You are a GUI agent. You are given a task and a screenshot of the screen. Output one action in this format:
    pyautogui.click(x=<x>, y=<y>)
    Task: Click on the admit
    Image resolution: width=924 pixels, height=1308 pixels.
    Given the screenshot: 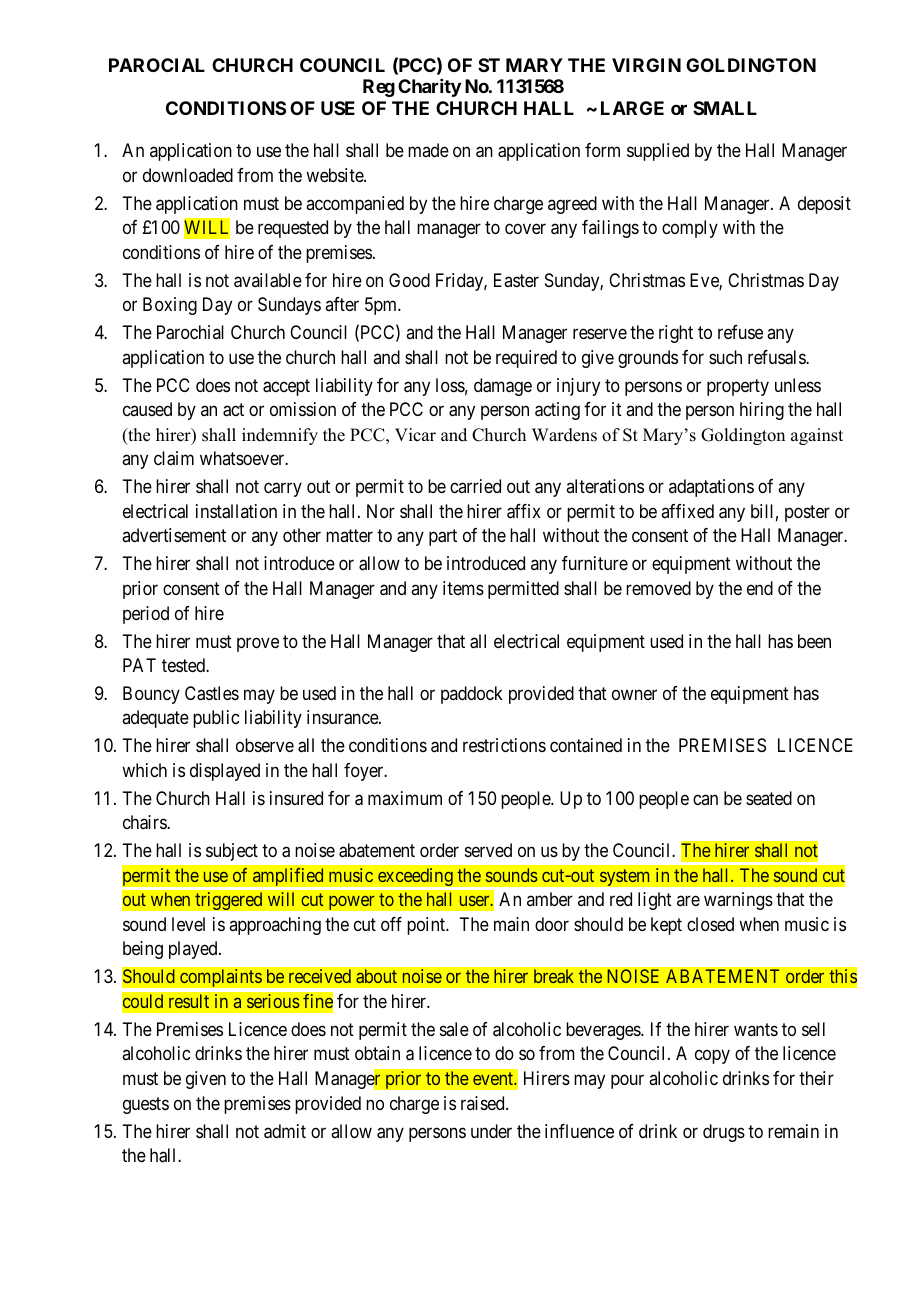 What is the action you would take?
    pyautogui.click(x=285, y=1131)
